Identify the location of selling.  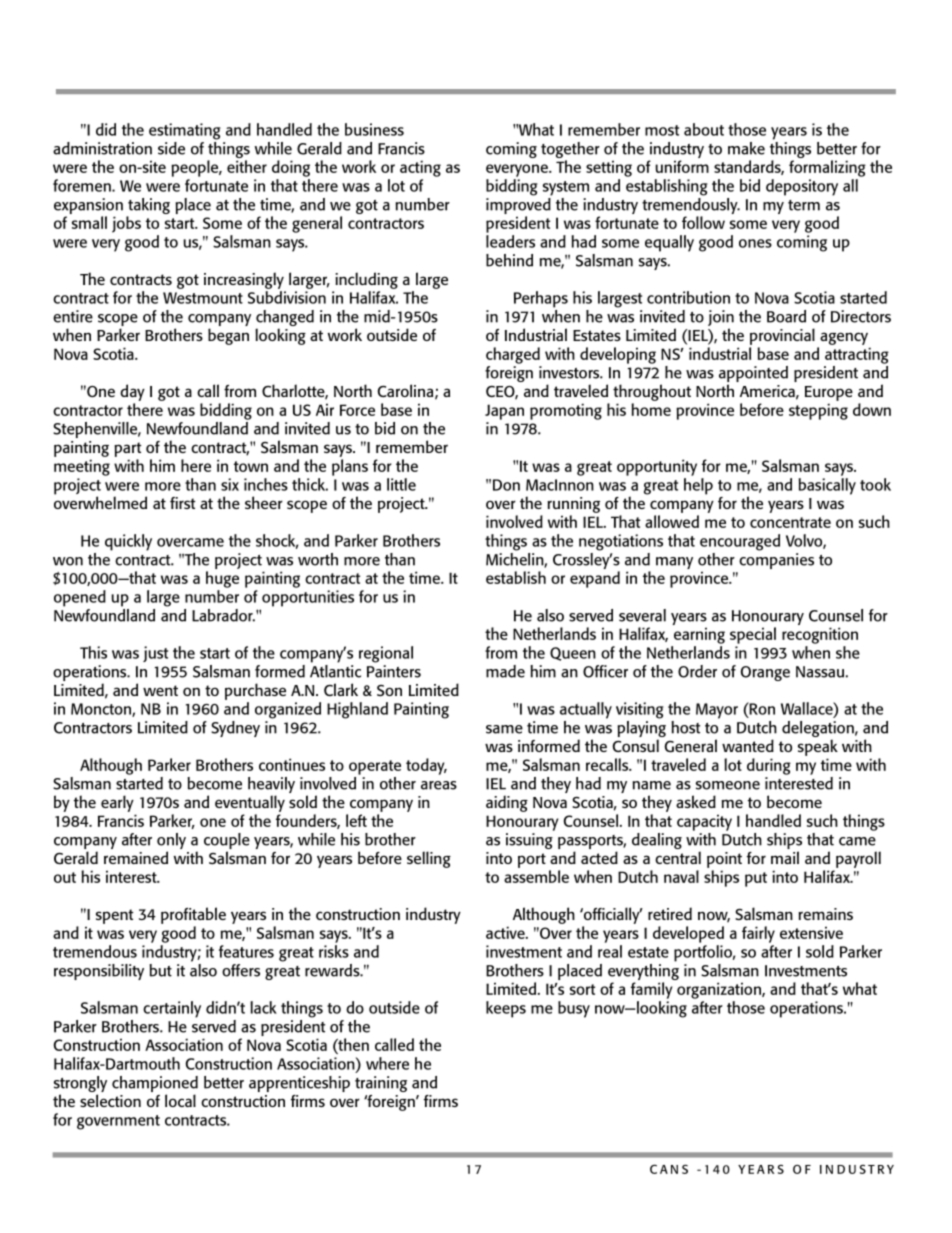
(429, 859).
